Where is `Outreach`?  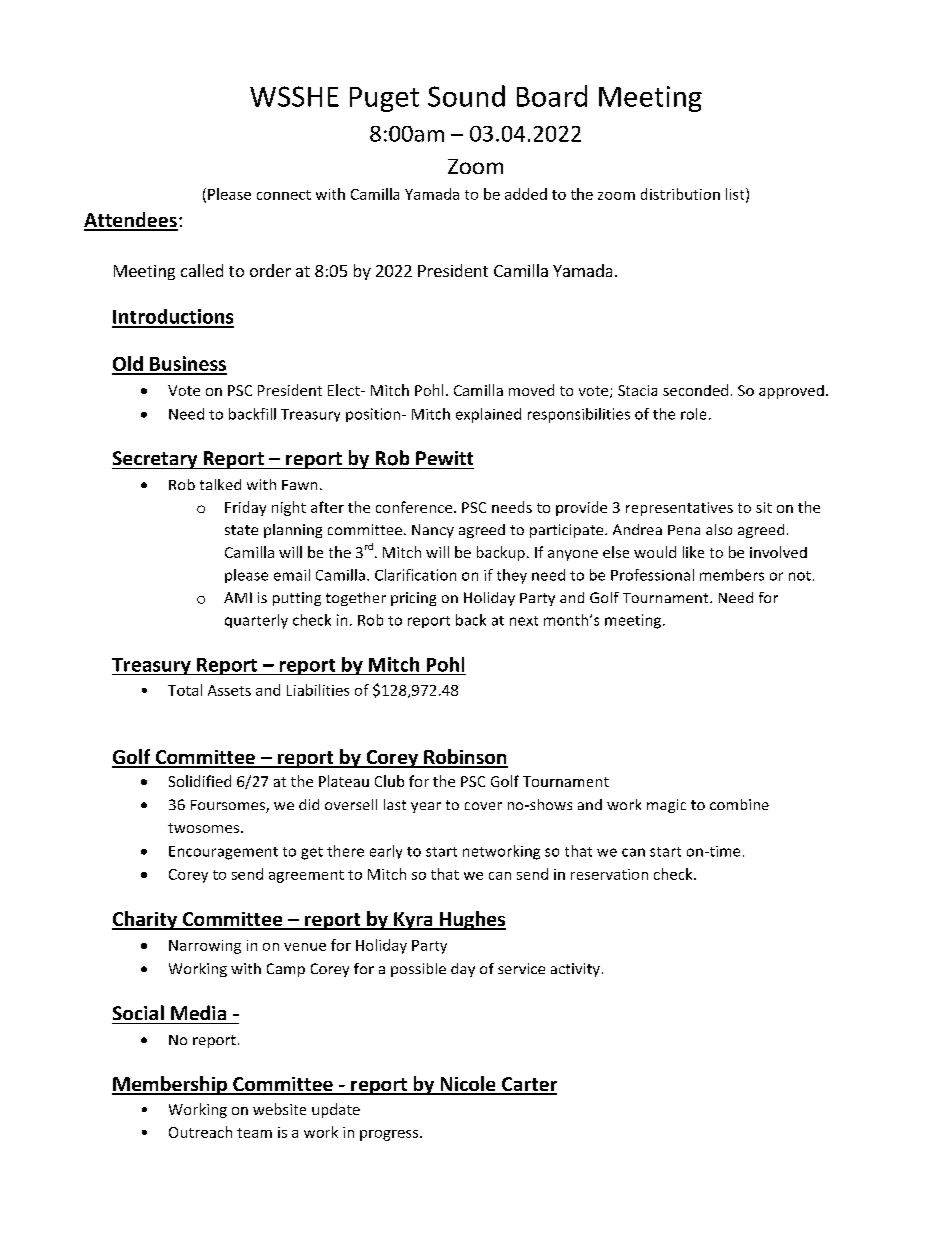
Outreach is located at coordinates (200, 1132).
